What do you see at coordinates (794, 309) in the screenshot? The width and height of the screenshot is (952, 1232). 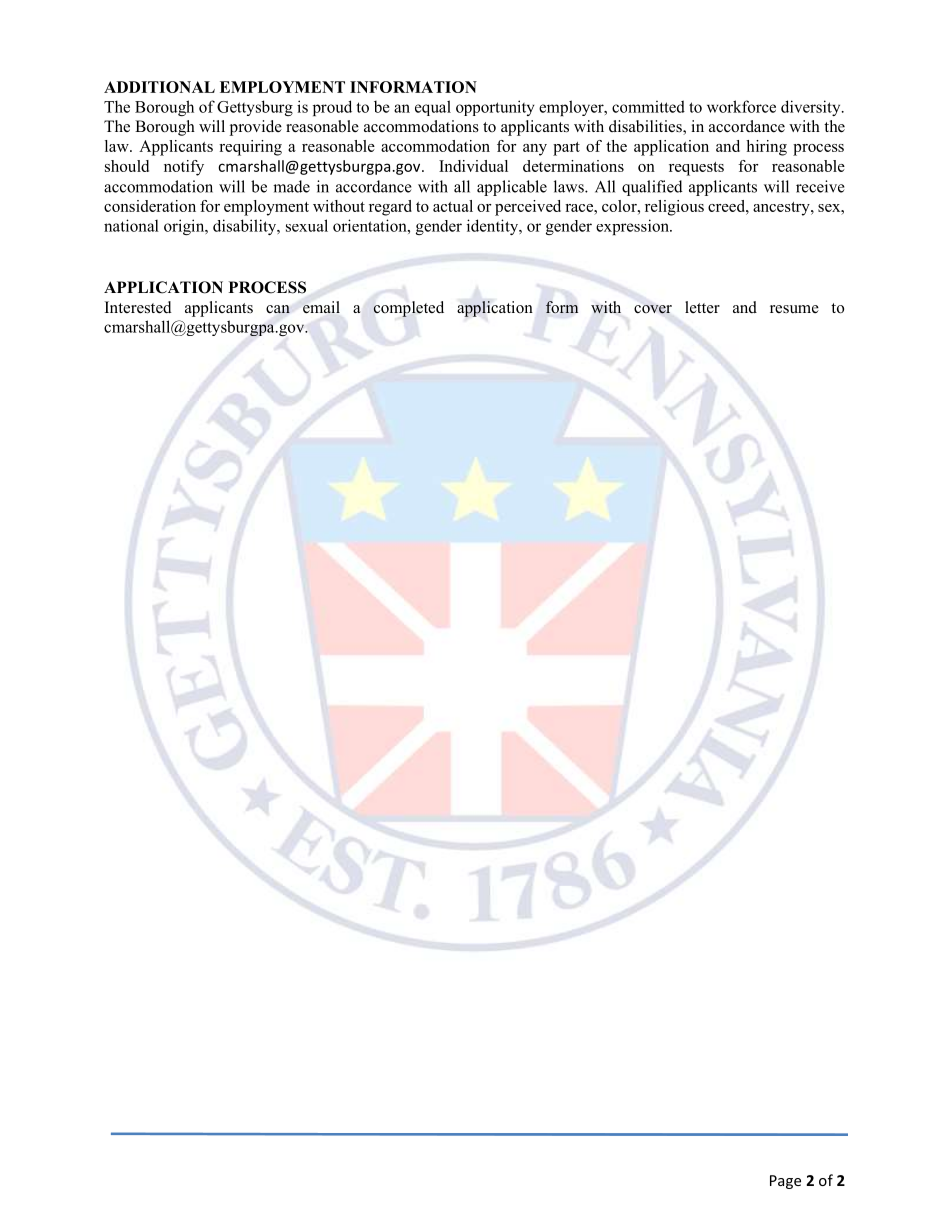 I see `resume` at bounding box center [794, 309].
